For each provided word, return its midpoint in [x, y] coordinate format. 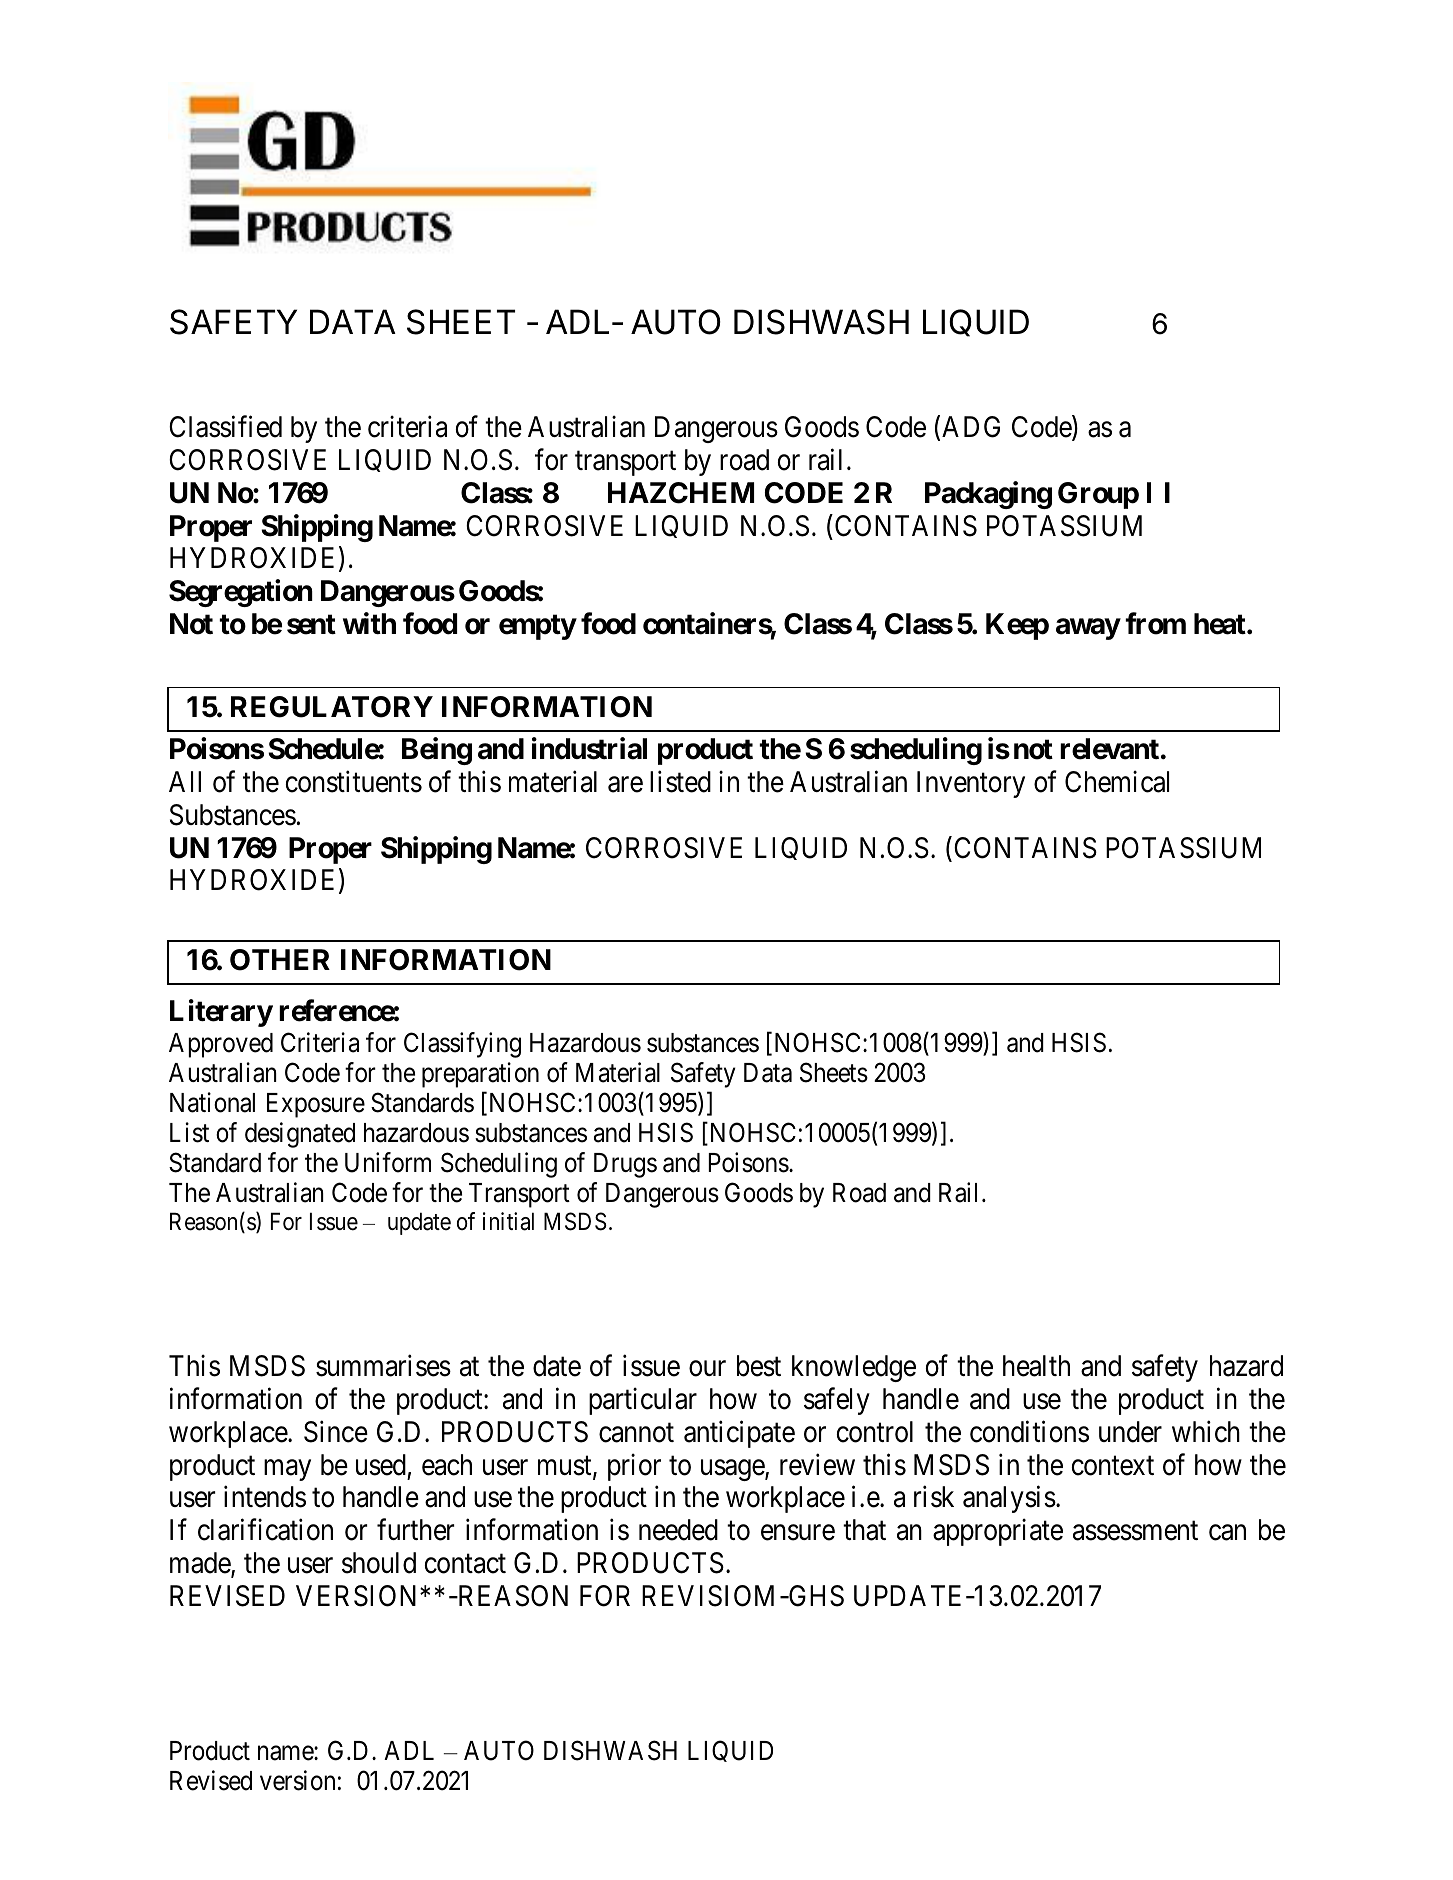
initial [508, 1221]
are [625, 785]
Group [1098, 495]
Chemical [1117, 782]
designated [300, 1135]
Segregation [241, 593]
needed [678, 1530]
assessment [1135, 1531]
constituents [354, 782]
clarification [265, 1530]
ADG [971, 427]
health [1036, 1366]
